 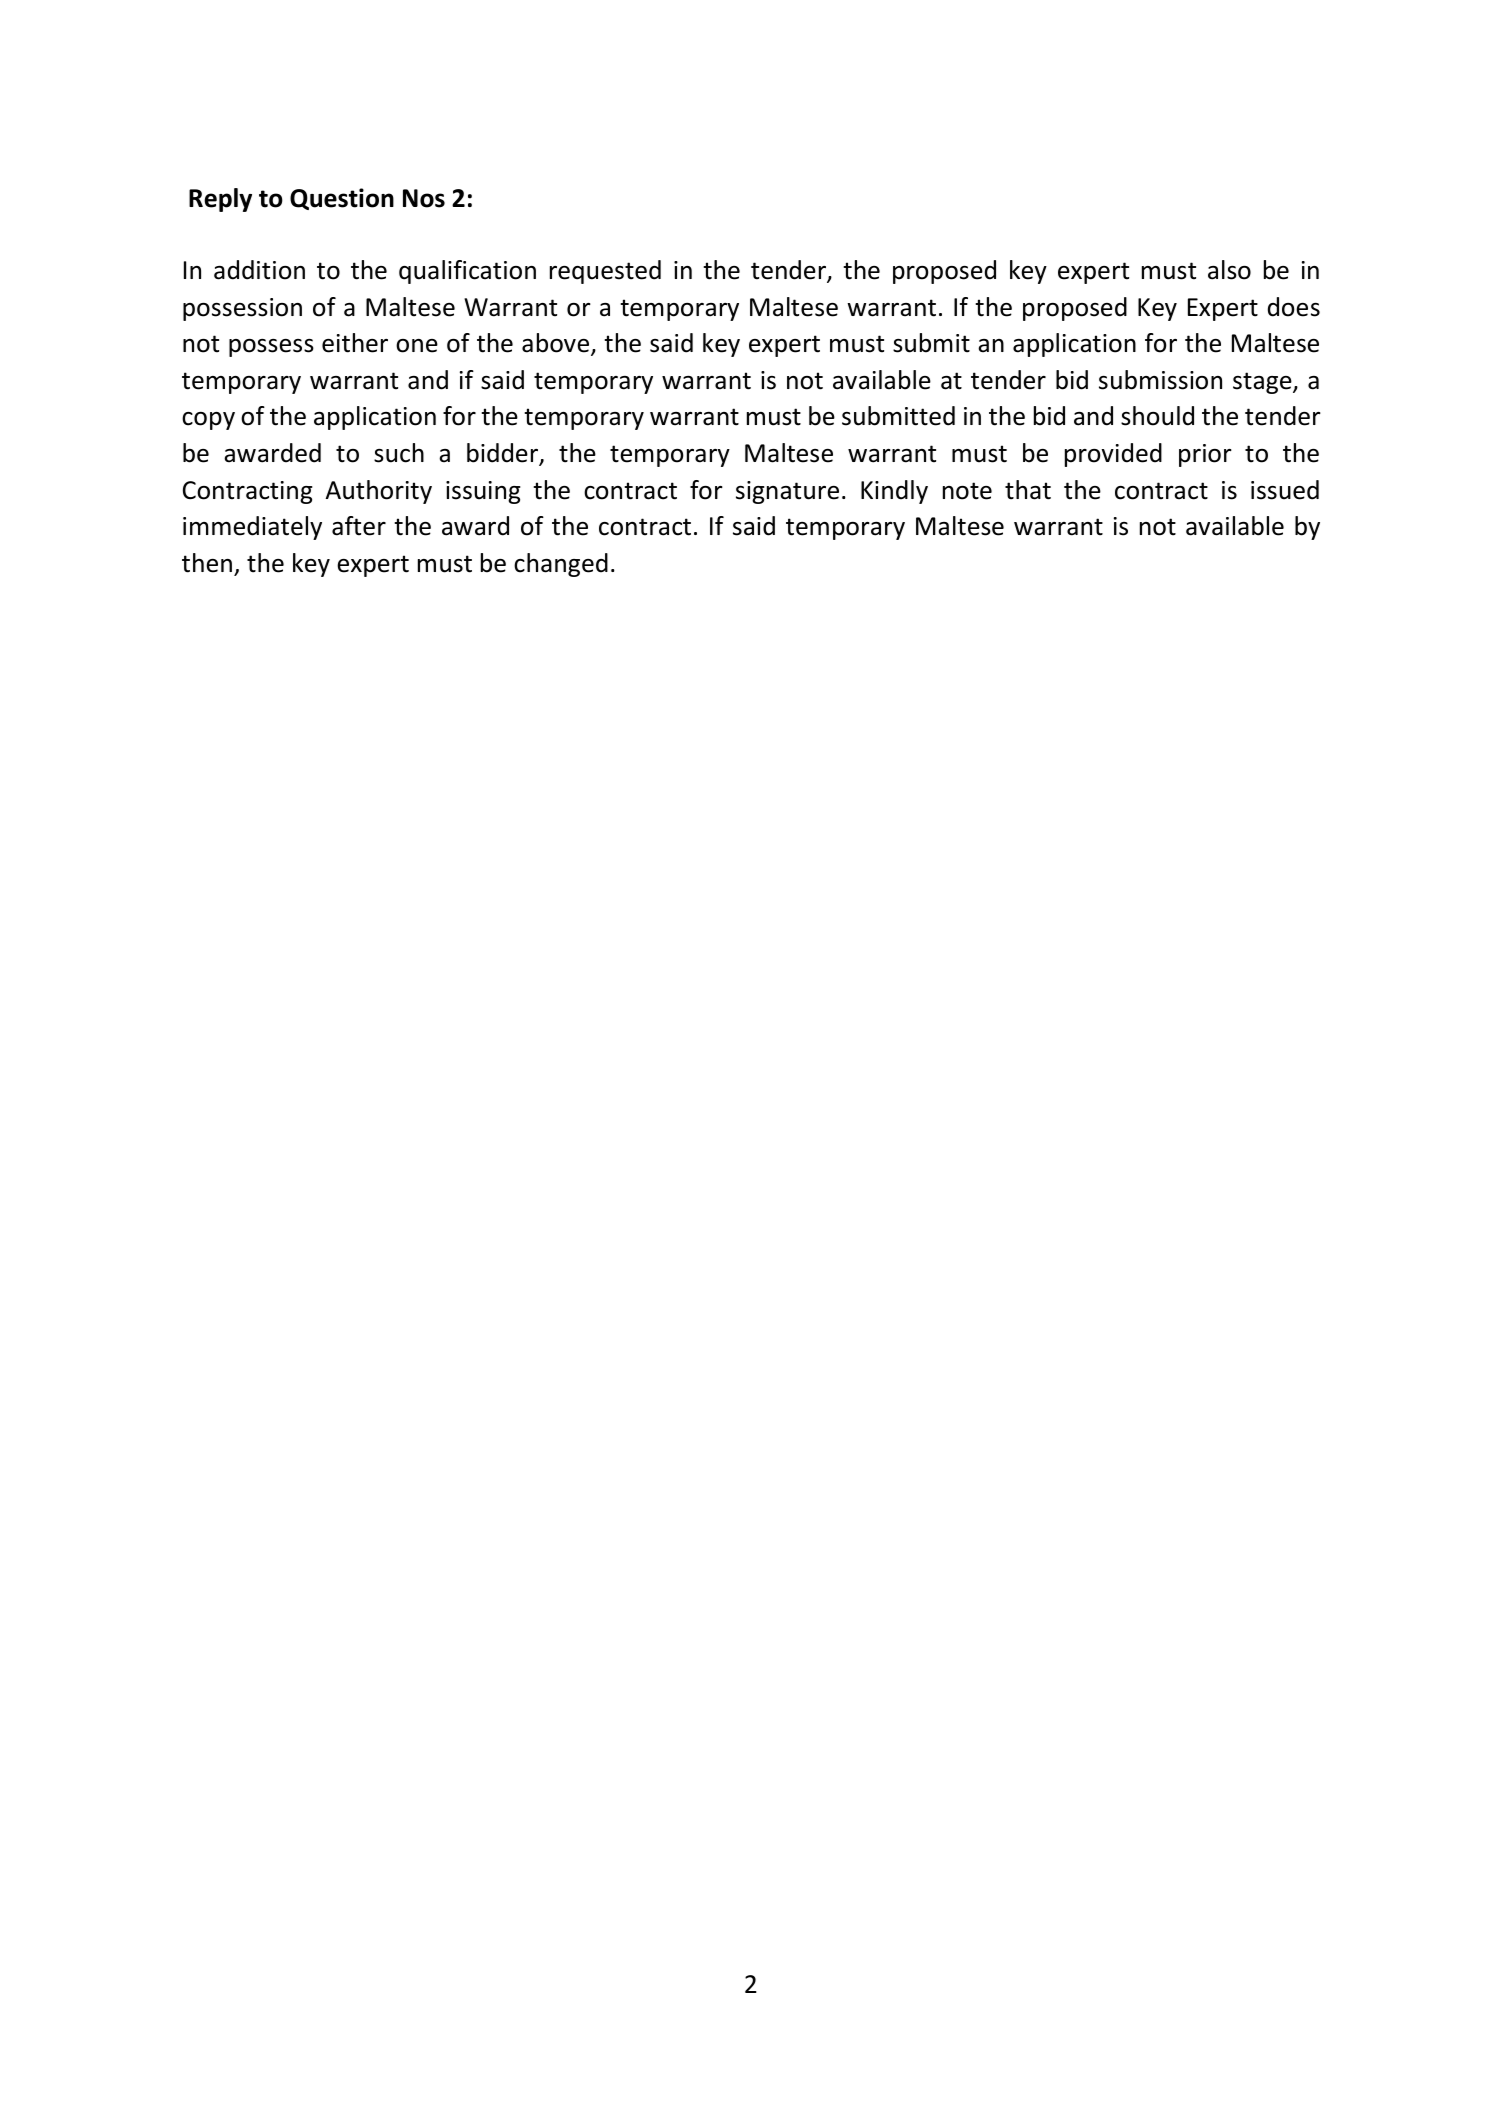 What do you see at coordinates (1229, 270) in the screenshot?
I see `also` at bounding box center [1229, 270].
